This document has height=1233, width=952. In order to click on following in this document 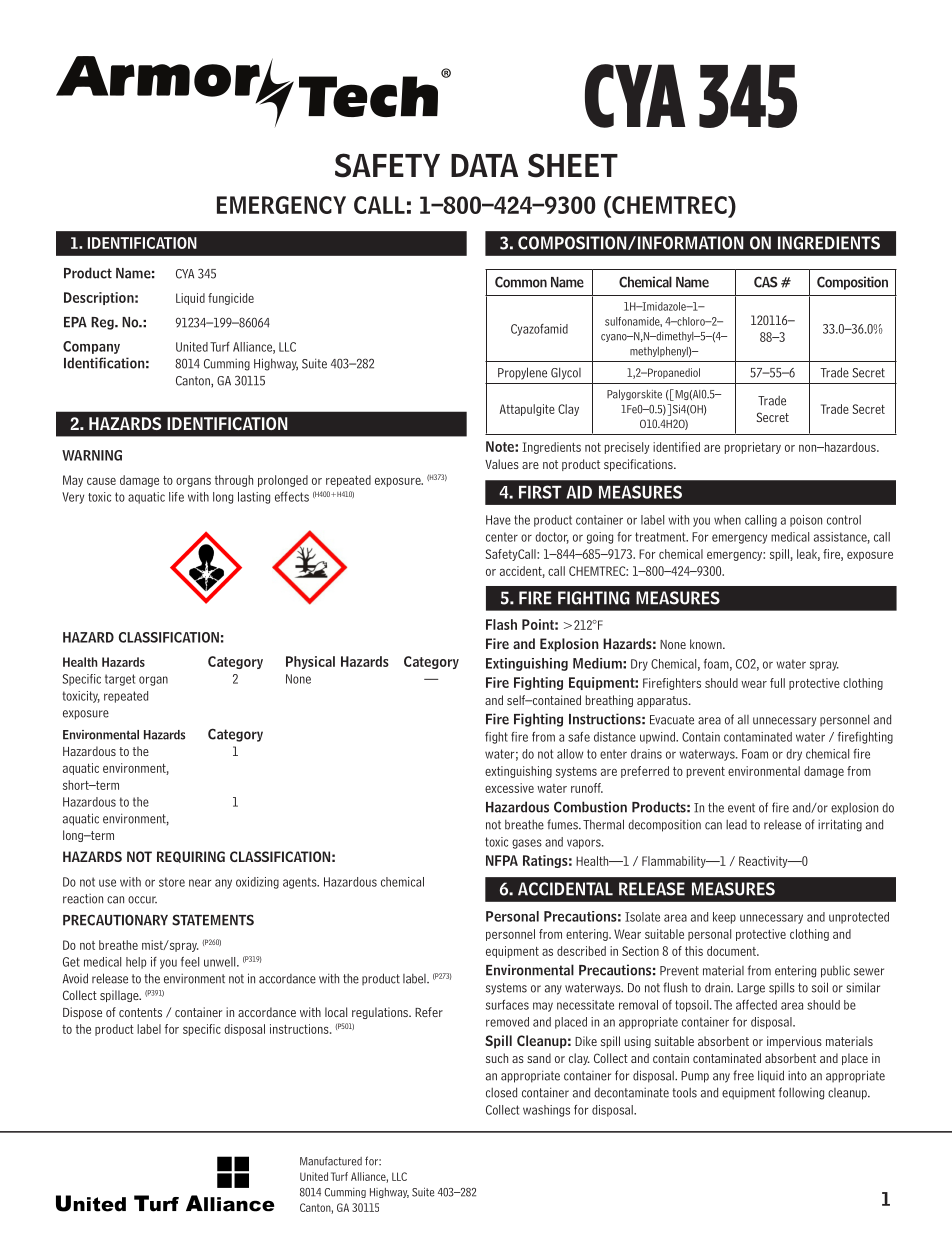, I will do `click(801, 1093)`.
